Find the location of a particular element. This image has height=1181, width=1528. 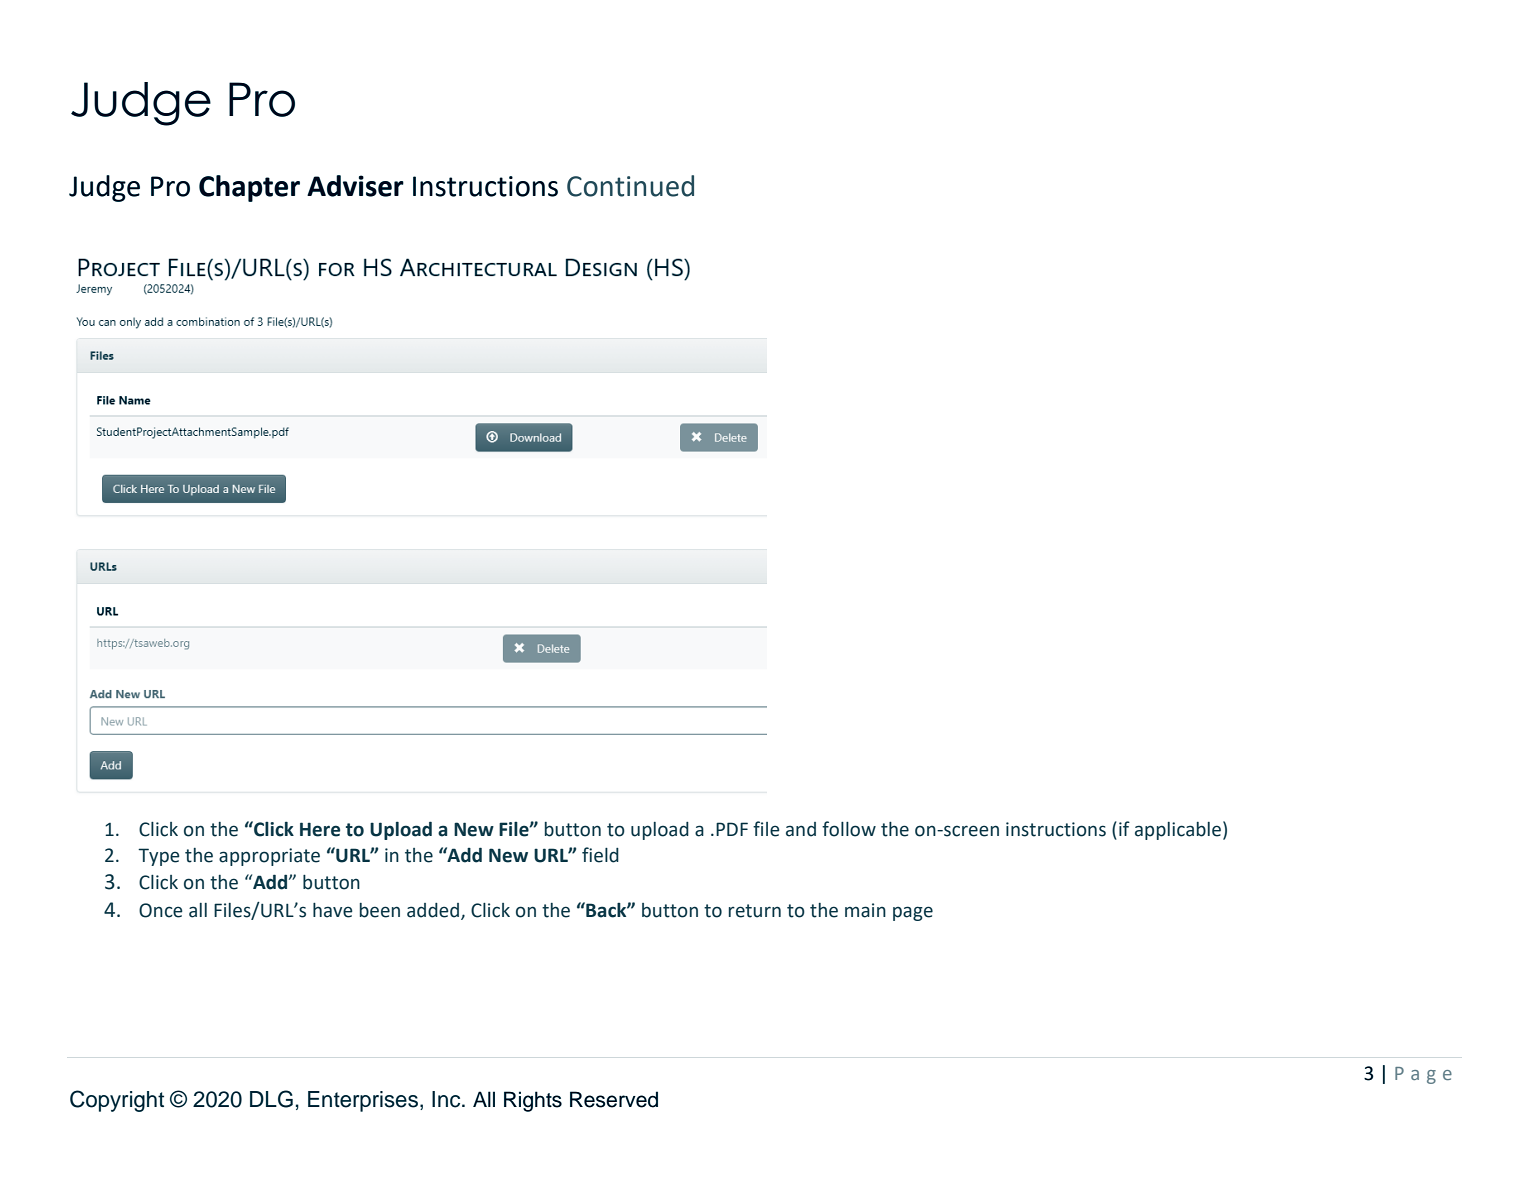

and is located at coordinates (801, 829).
